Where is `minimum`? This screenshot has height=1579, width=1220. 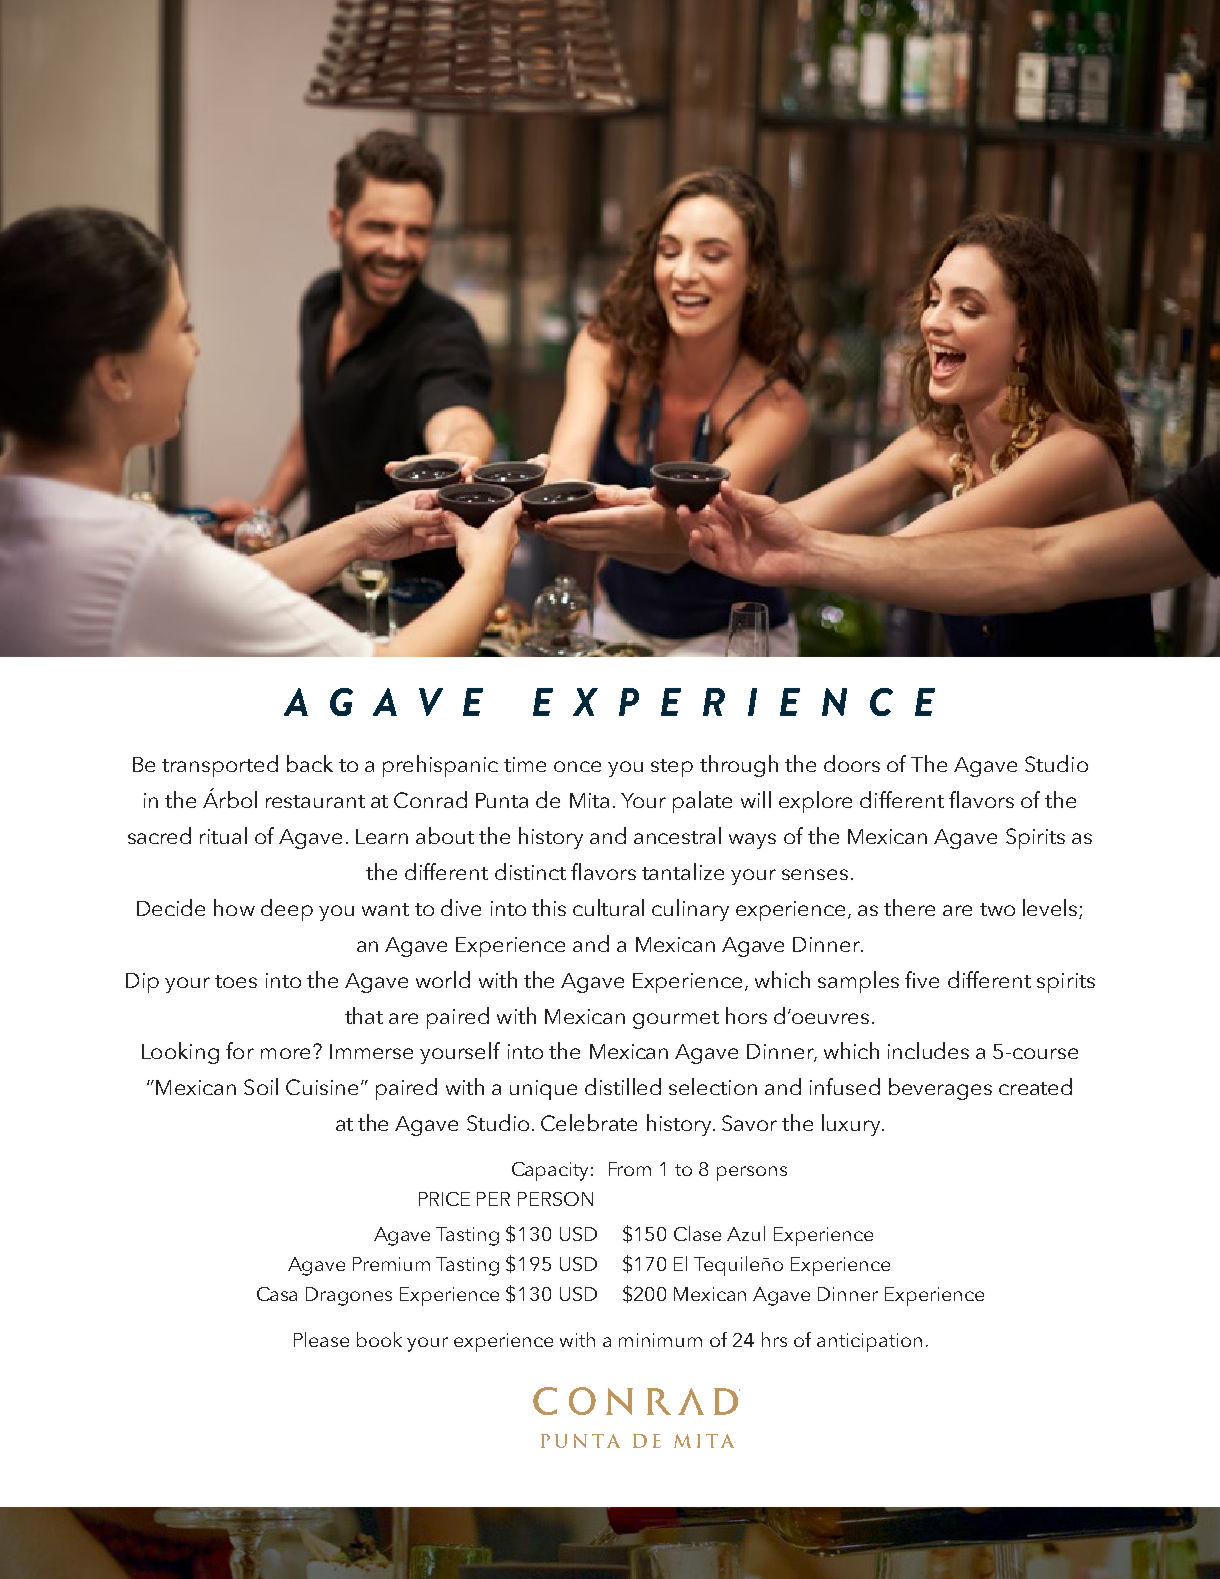 minimum is located at coordinates (660, 1340).
